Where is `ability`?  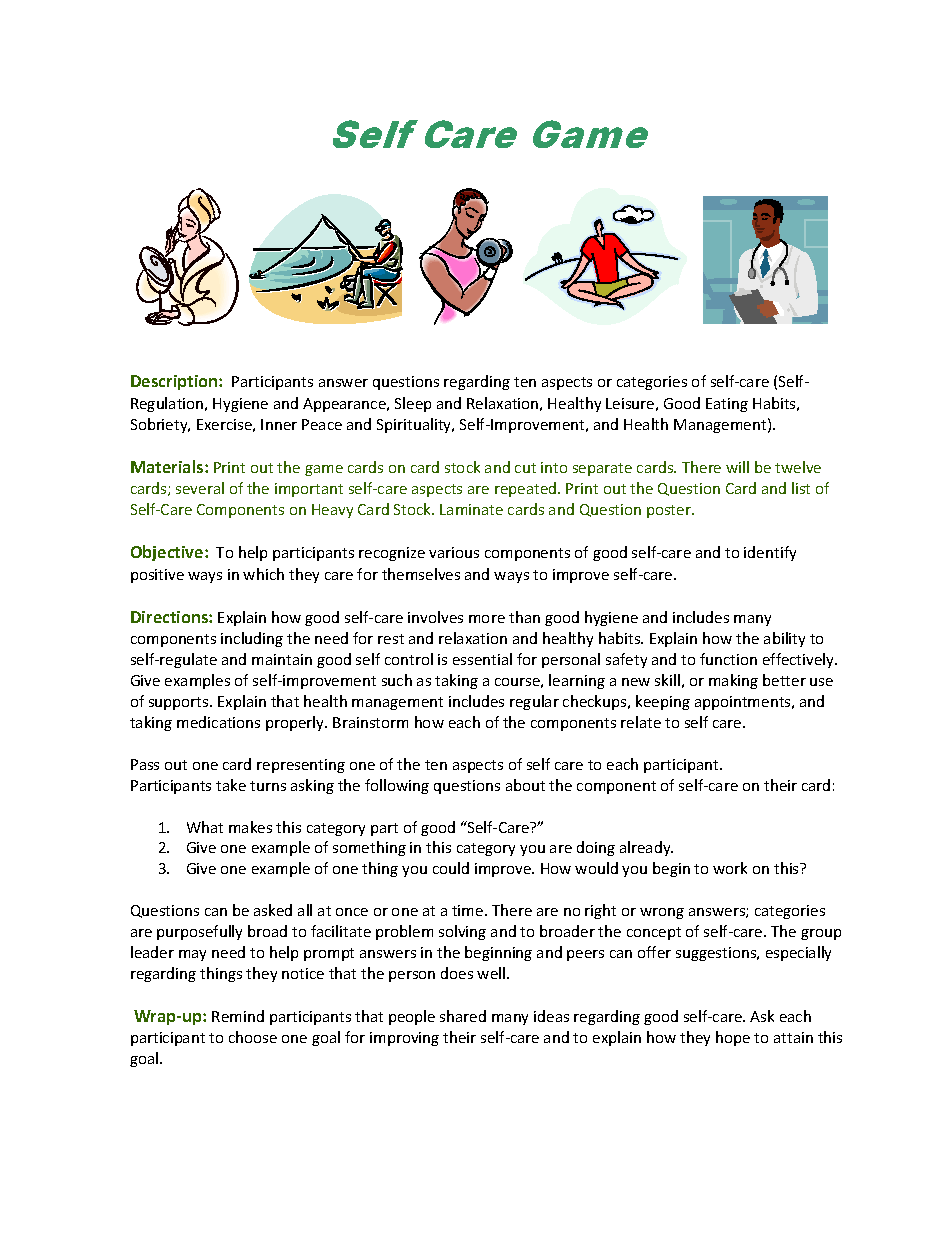 ability is located at coordinates (784, 639).
